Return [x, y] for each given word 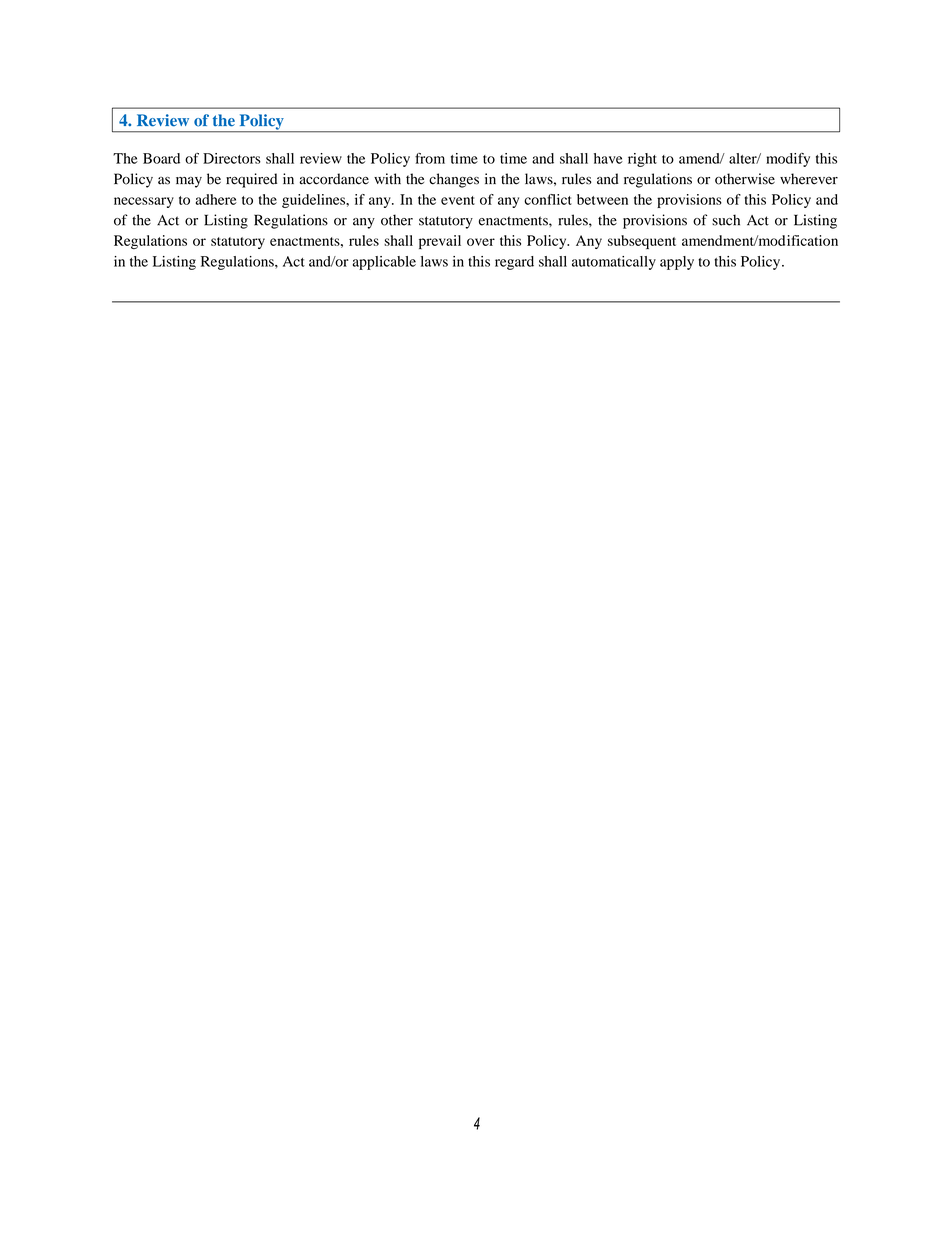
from [430, 158]
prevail [440, 242]
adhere [216, 199]
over [481, 242]
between [602, 199]
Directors [232, 158]
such [726, 220]
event [458, 200]
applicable [384, 263]
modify [788, 160]
